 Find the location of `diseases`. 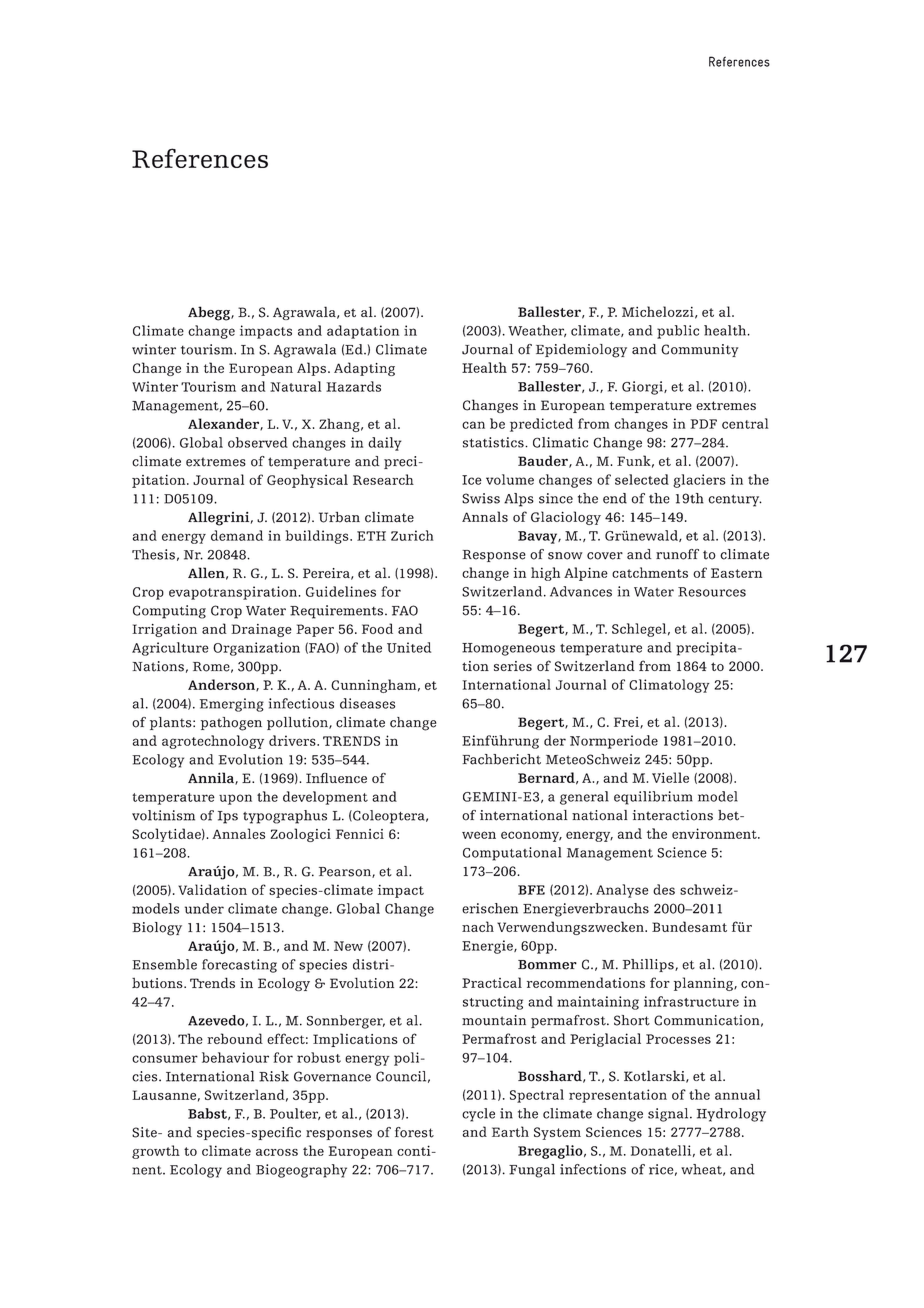

diseases is located at coordinates (367, 703).
